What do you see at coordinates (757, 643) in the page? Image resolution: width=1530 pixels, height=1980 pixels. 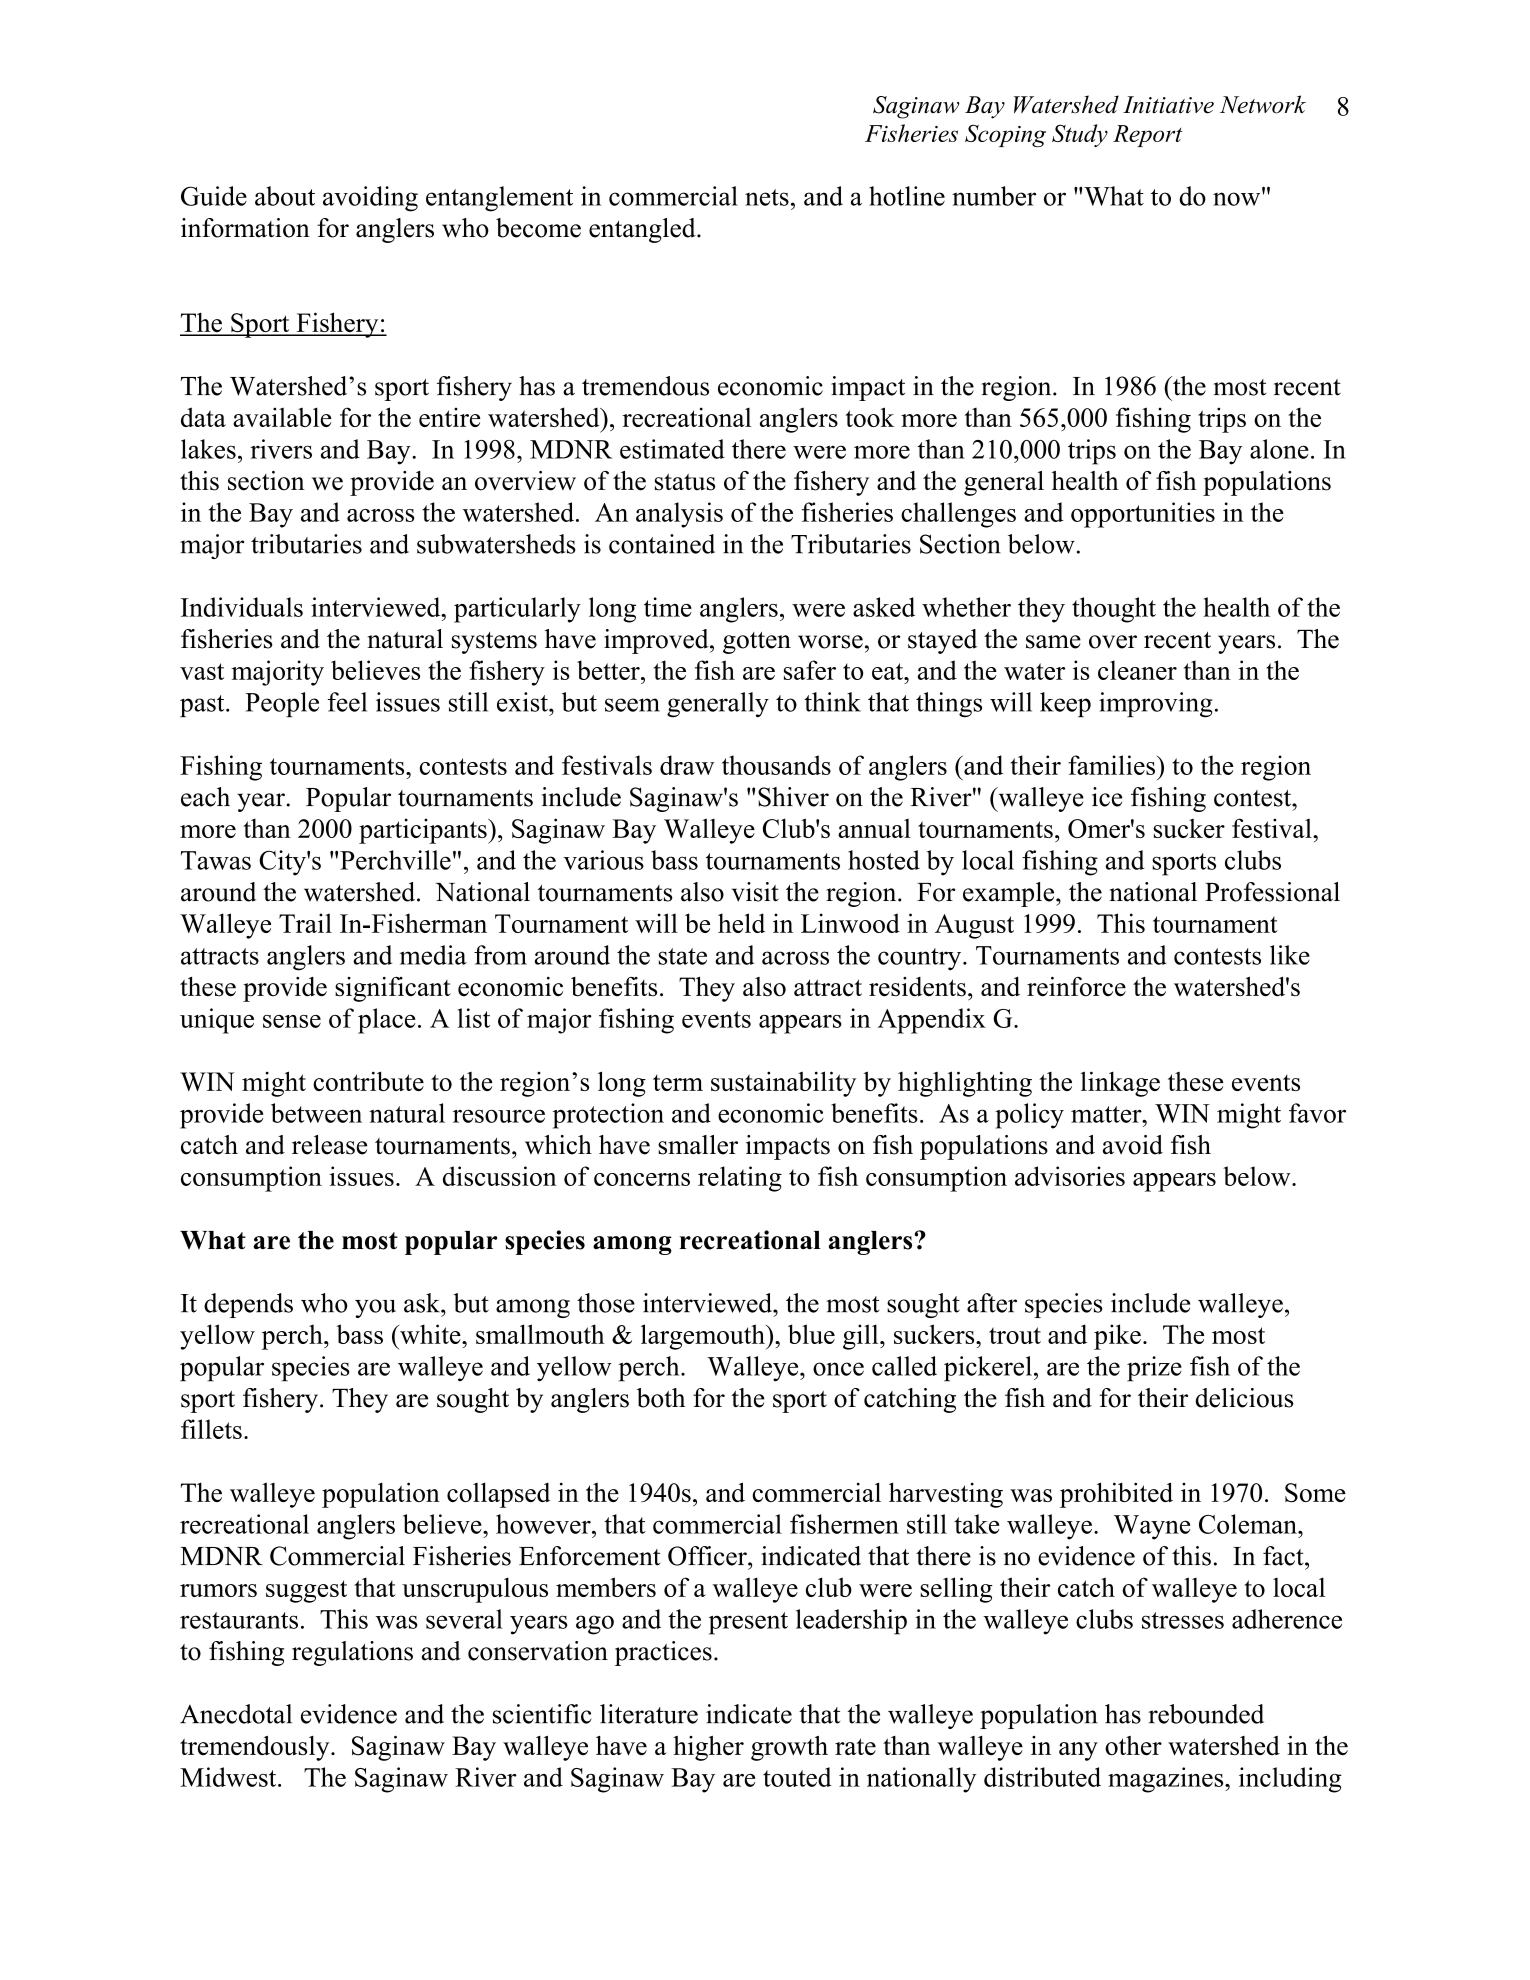 I see `gotten` at bounding box center [757, 643].
